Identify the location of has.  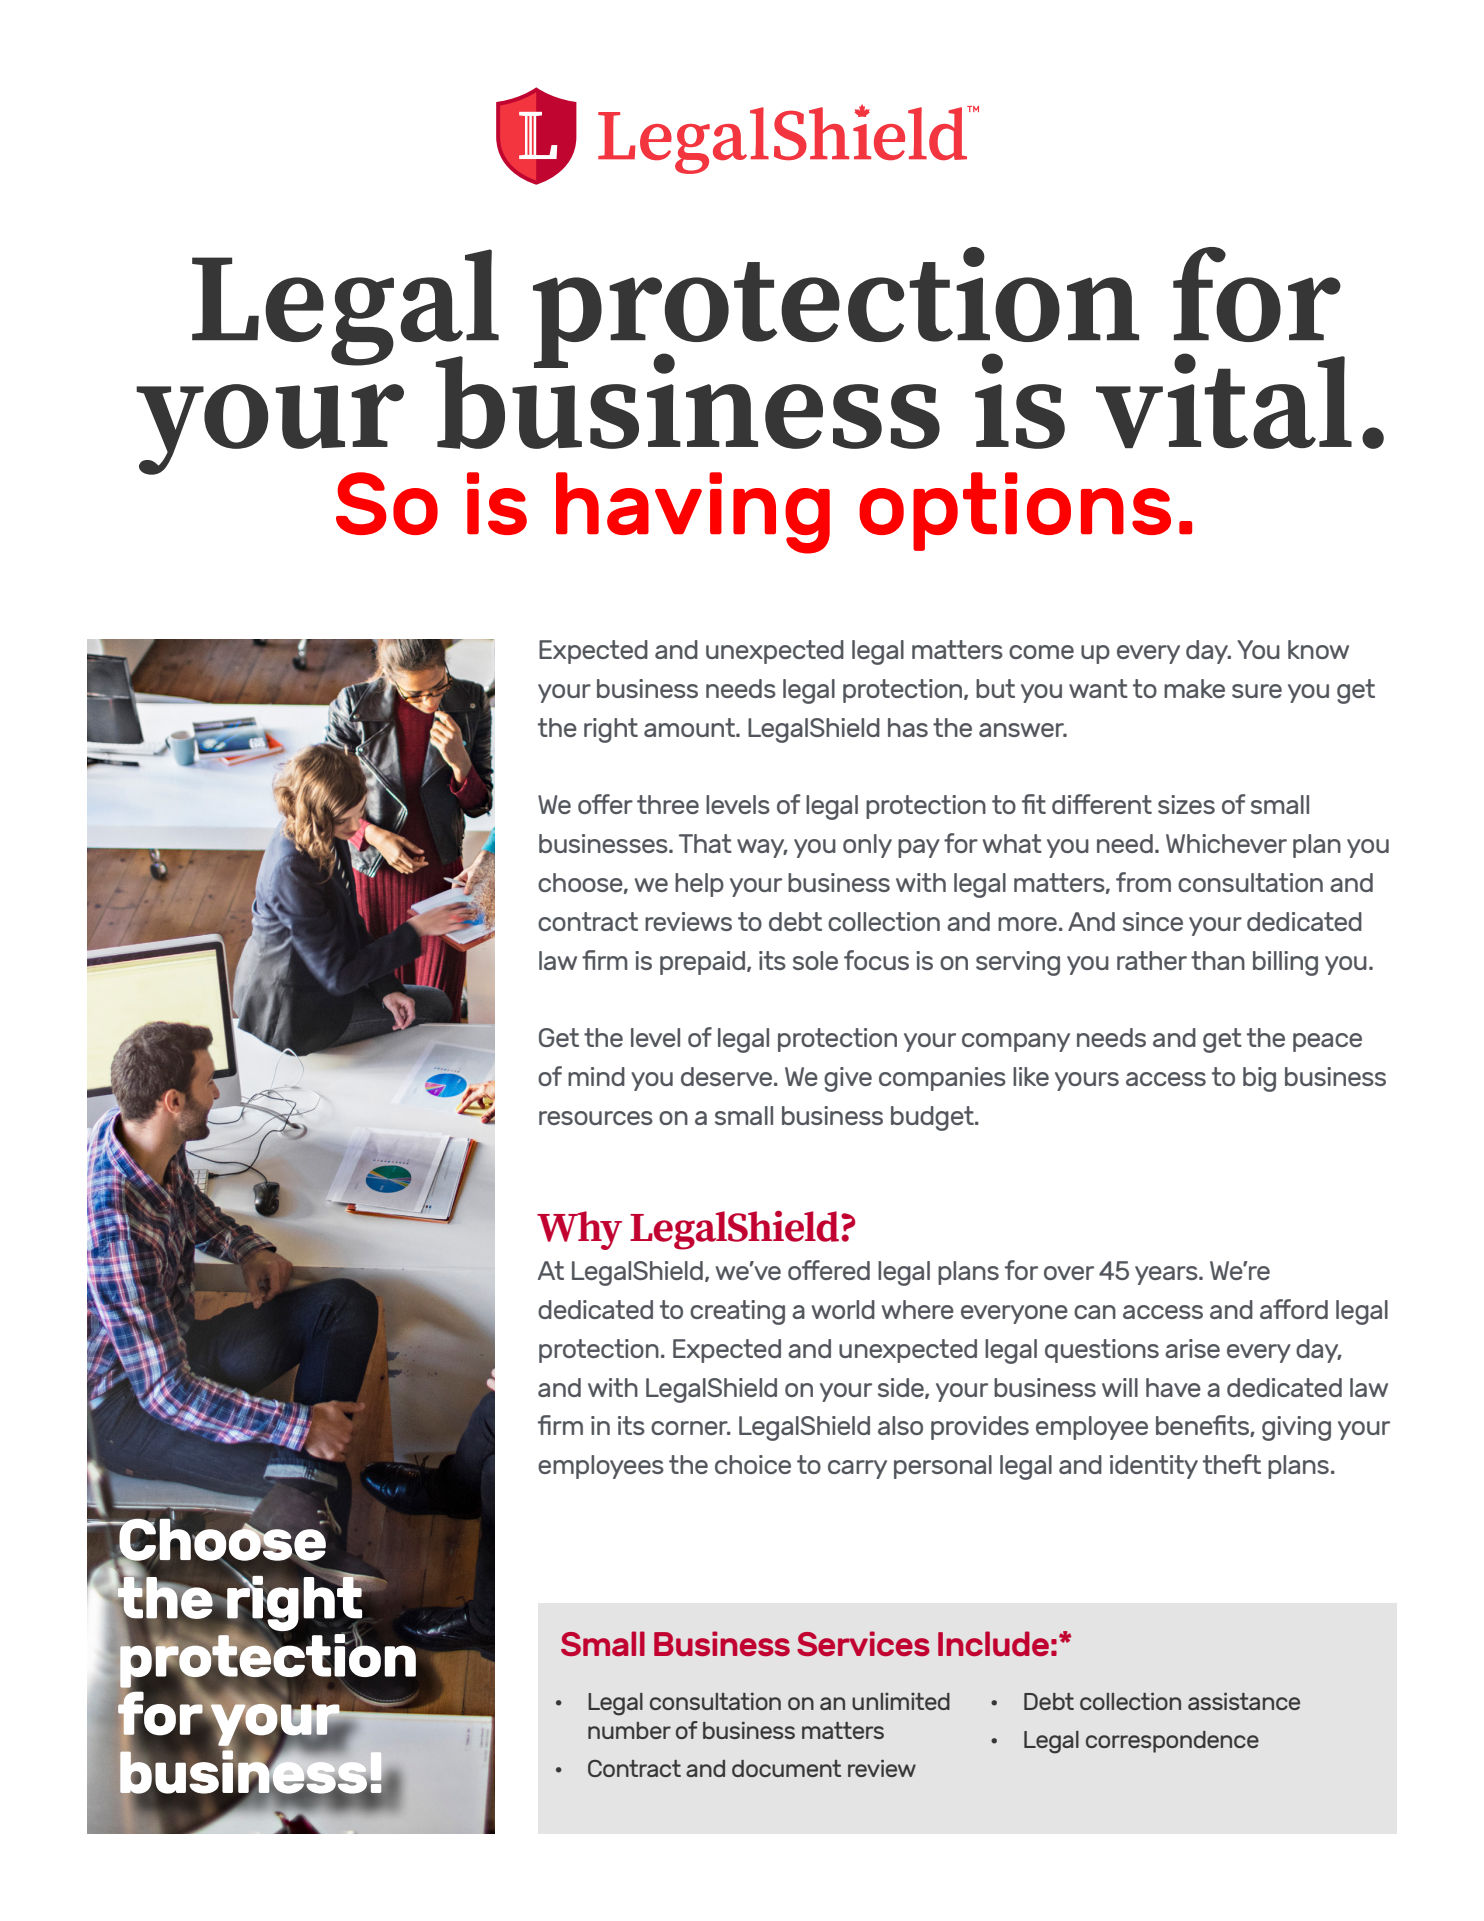
(908, 727).
